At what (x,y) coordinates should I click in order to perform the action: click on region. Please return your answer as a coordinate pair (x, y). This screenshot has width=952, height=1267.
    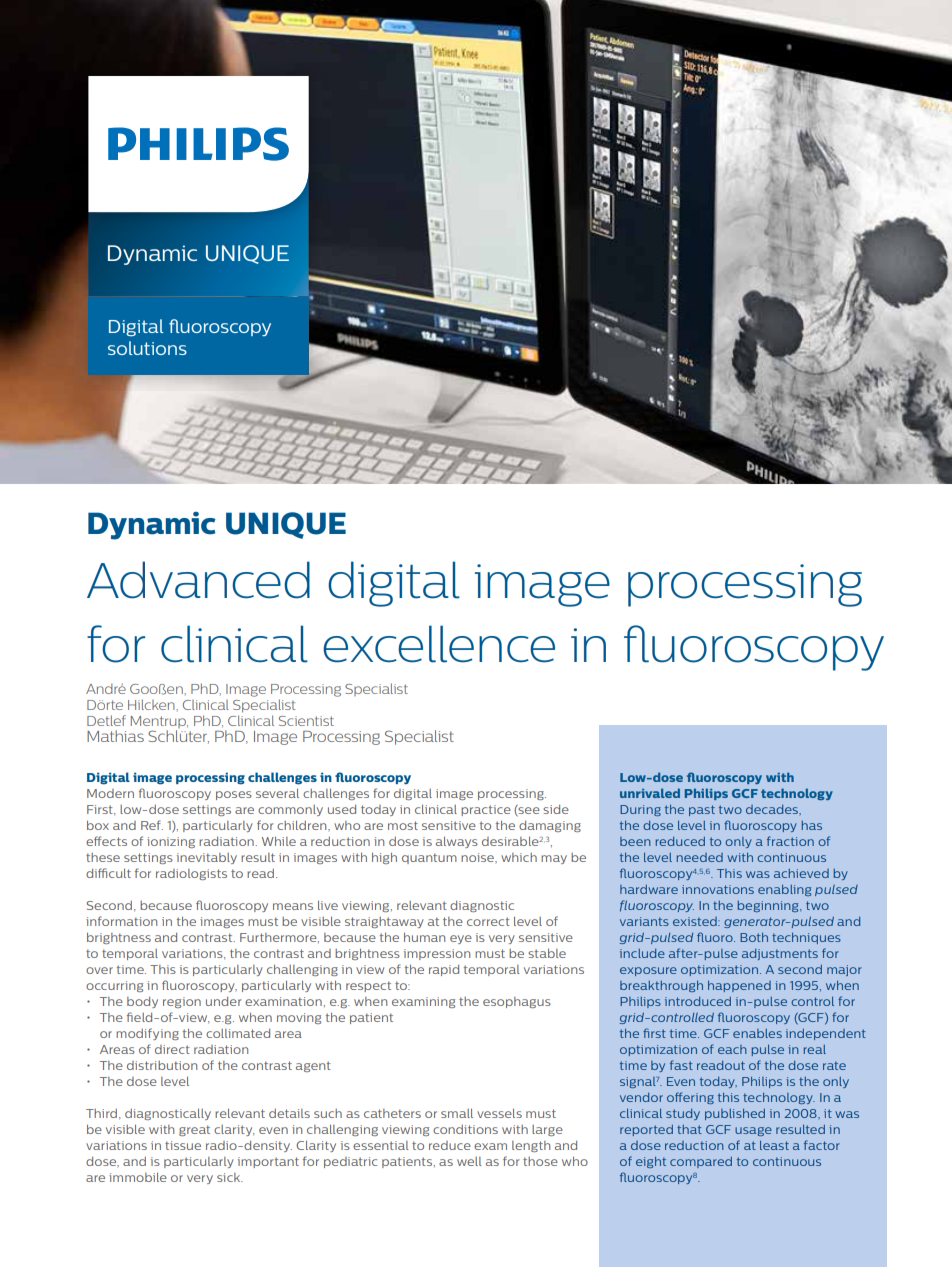
    Looking at the image, I should click on (182, 1002).
